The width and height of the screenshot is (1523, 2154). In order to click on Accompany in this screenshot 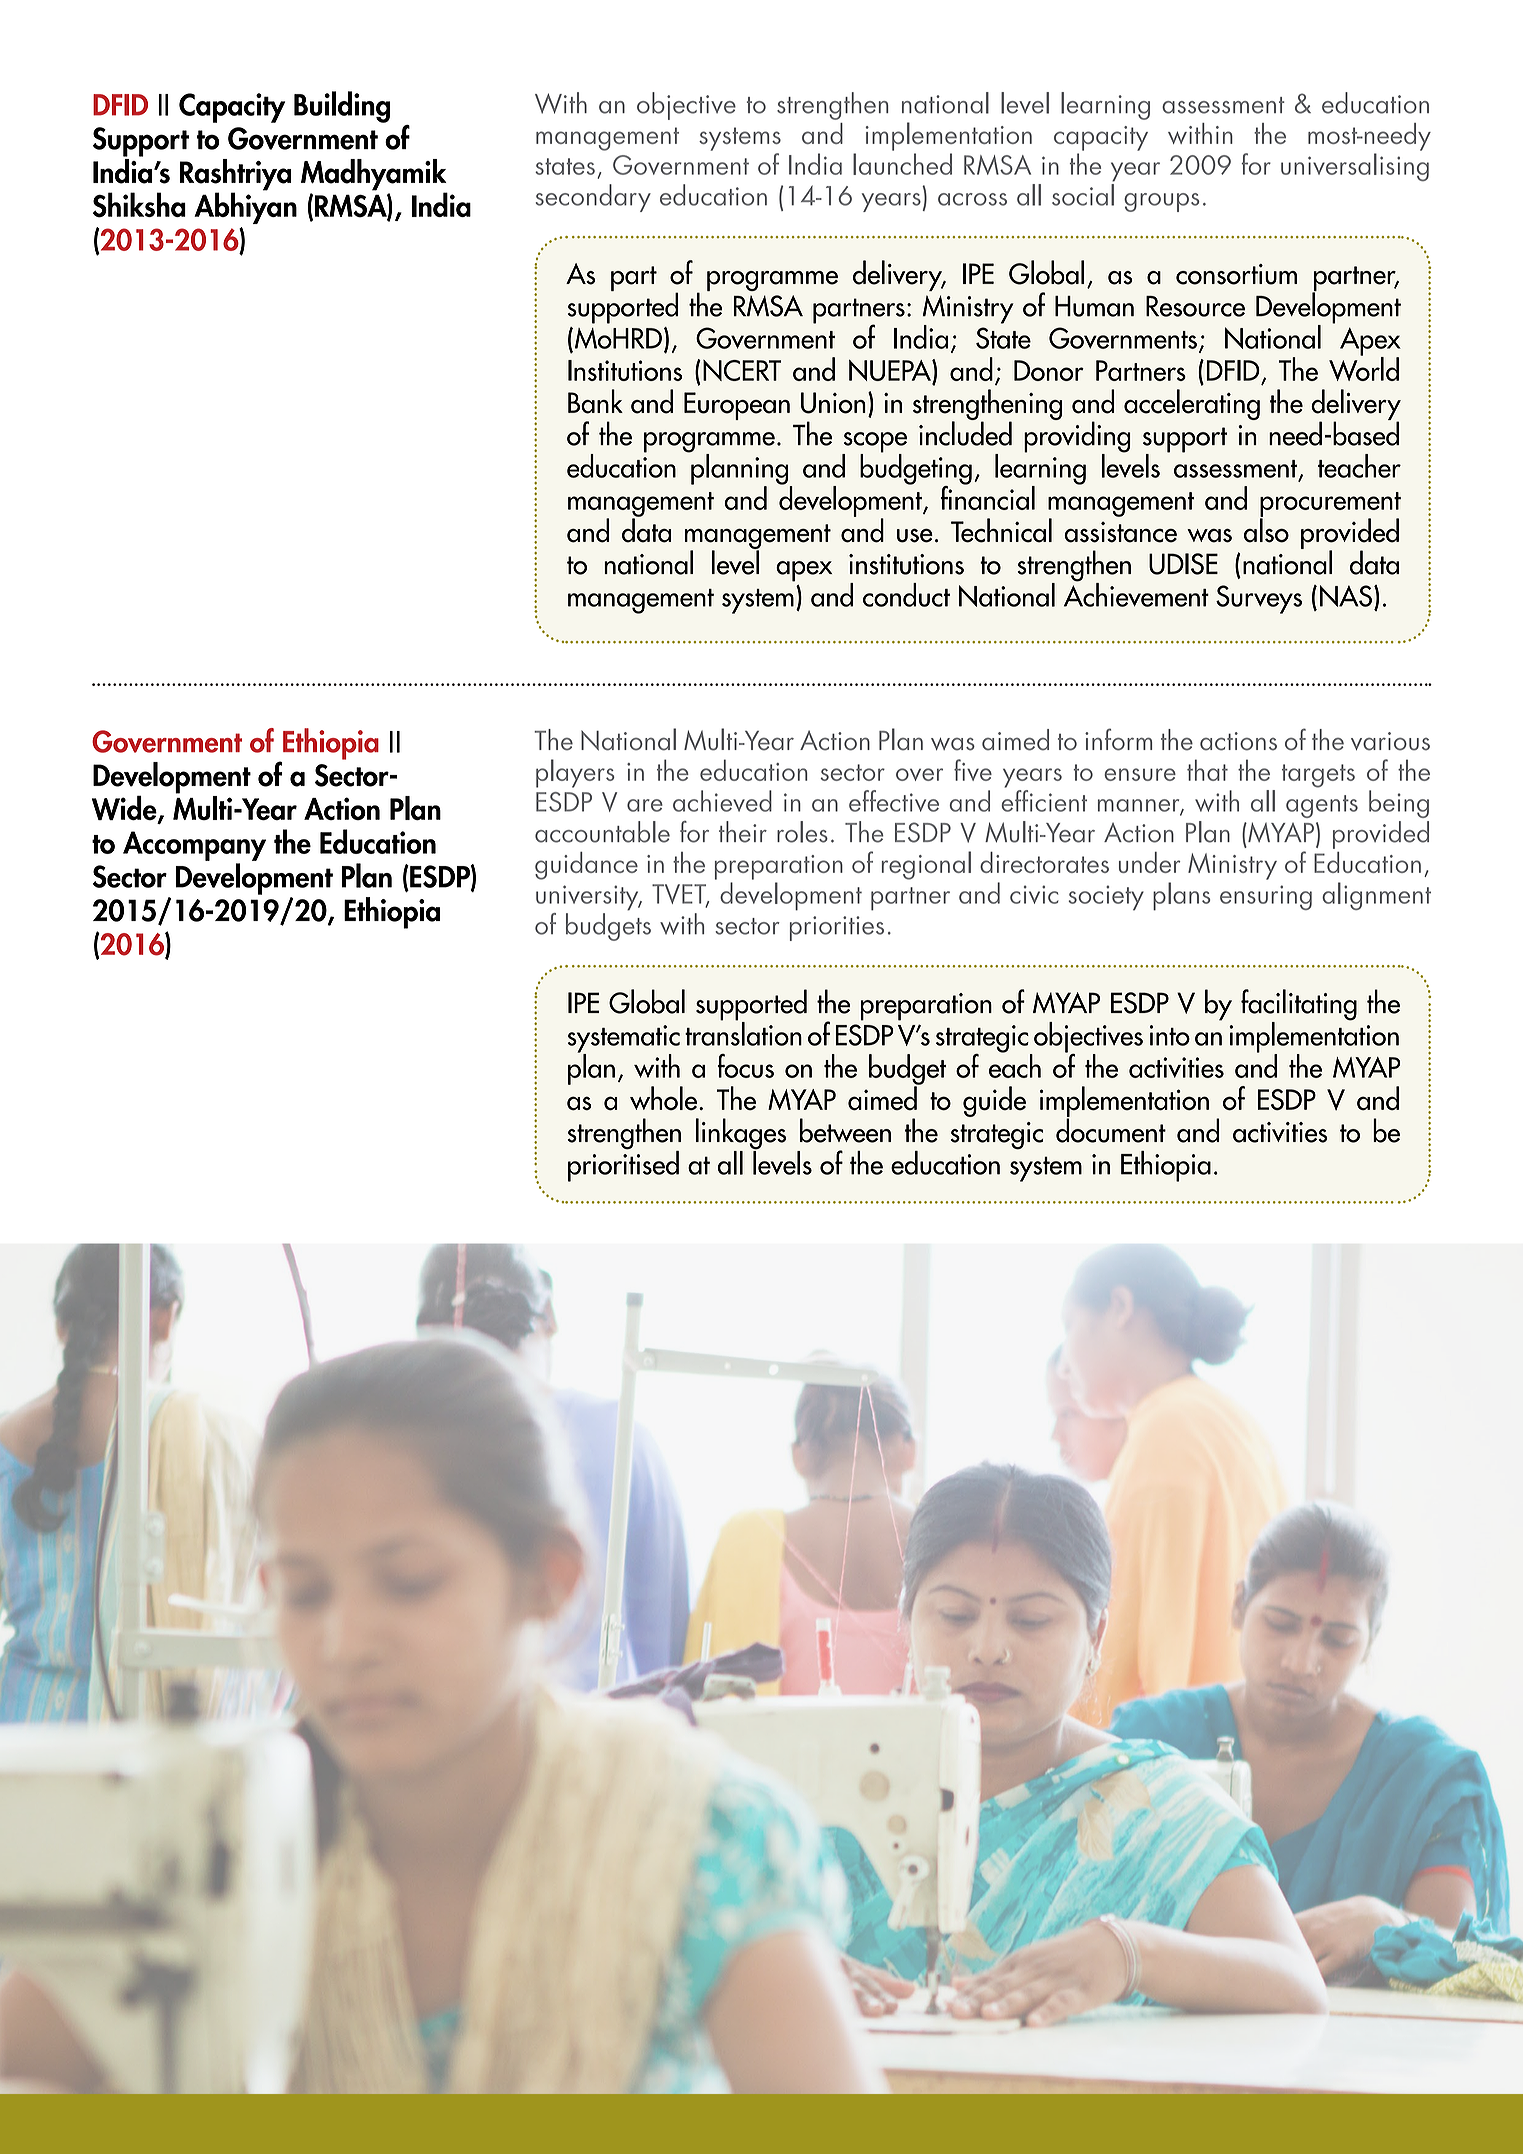, I will do `click(194, 846)`.
